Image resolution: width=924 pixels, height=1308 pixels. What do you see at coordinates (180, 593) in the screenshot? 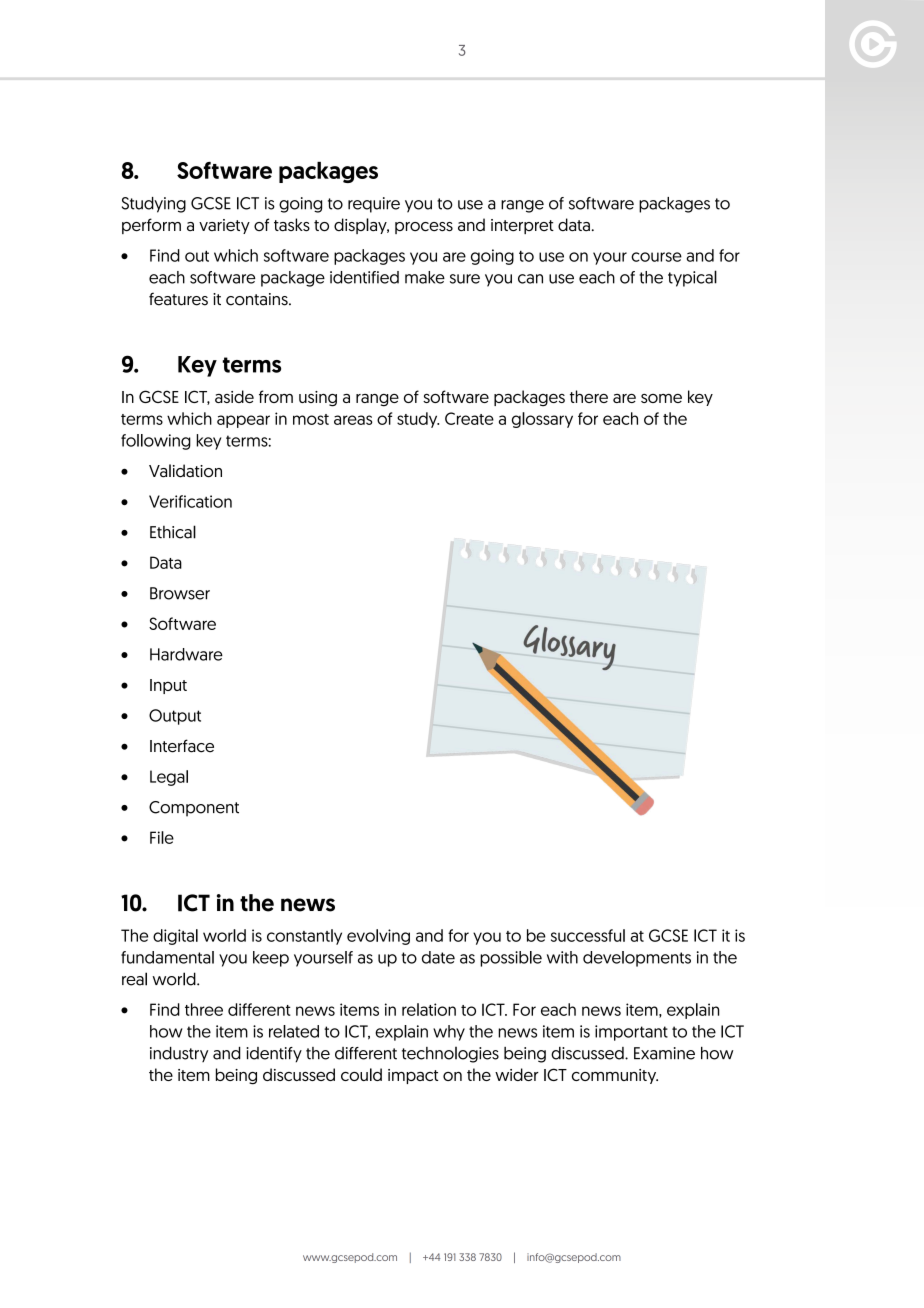
I see `Browser` at bounding box center [180, 593].
